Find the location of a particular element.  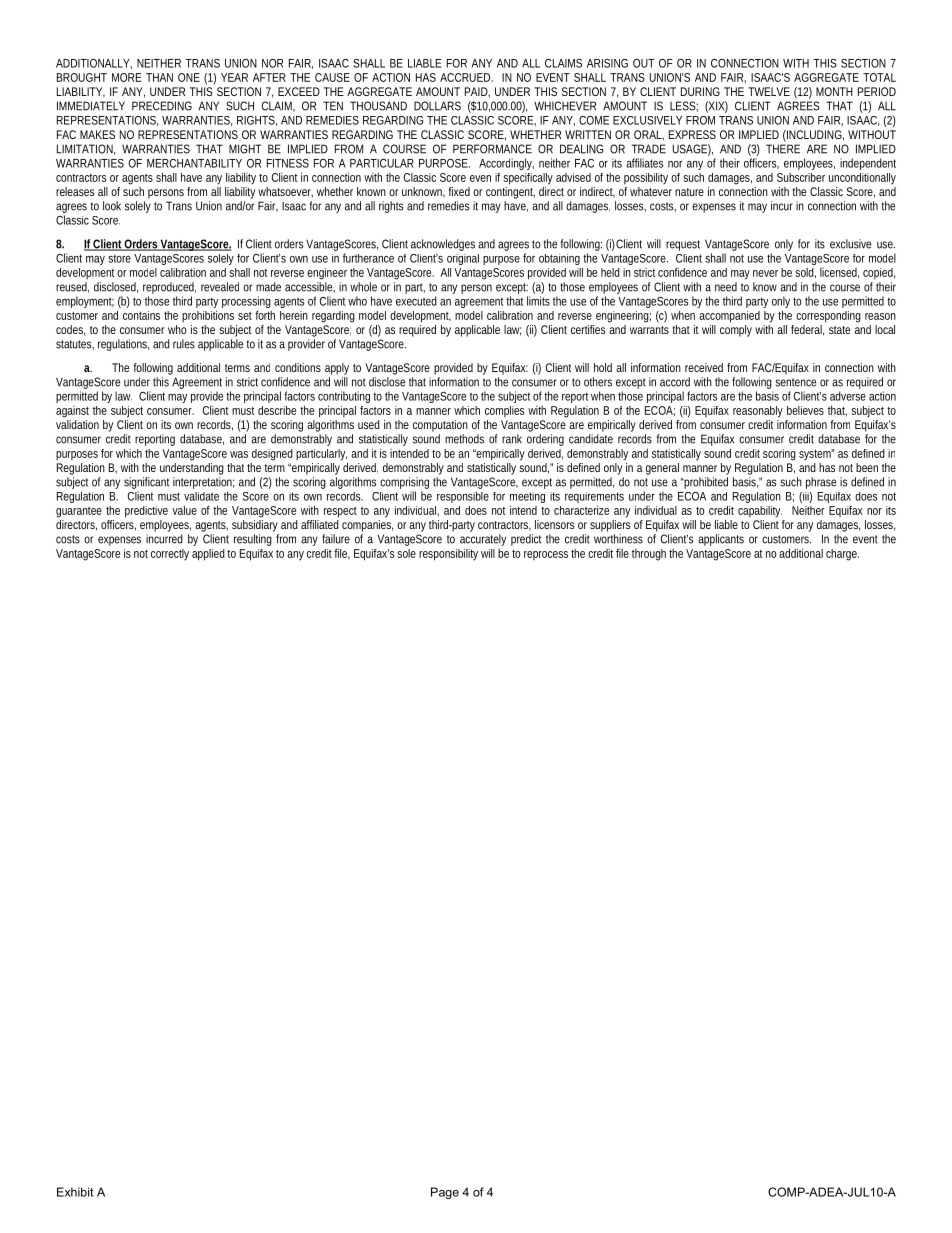

charge is located at coordinates (842, 555).
